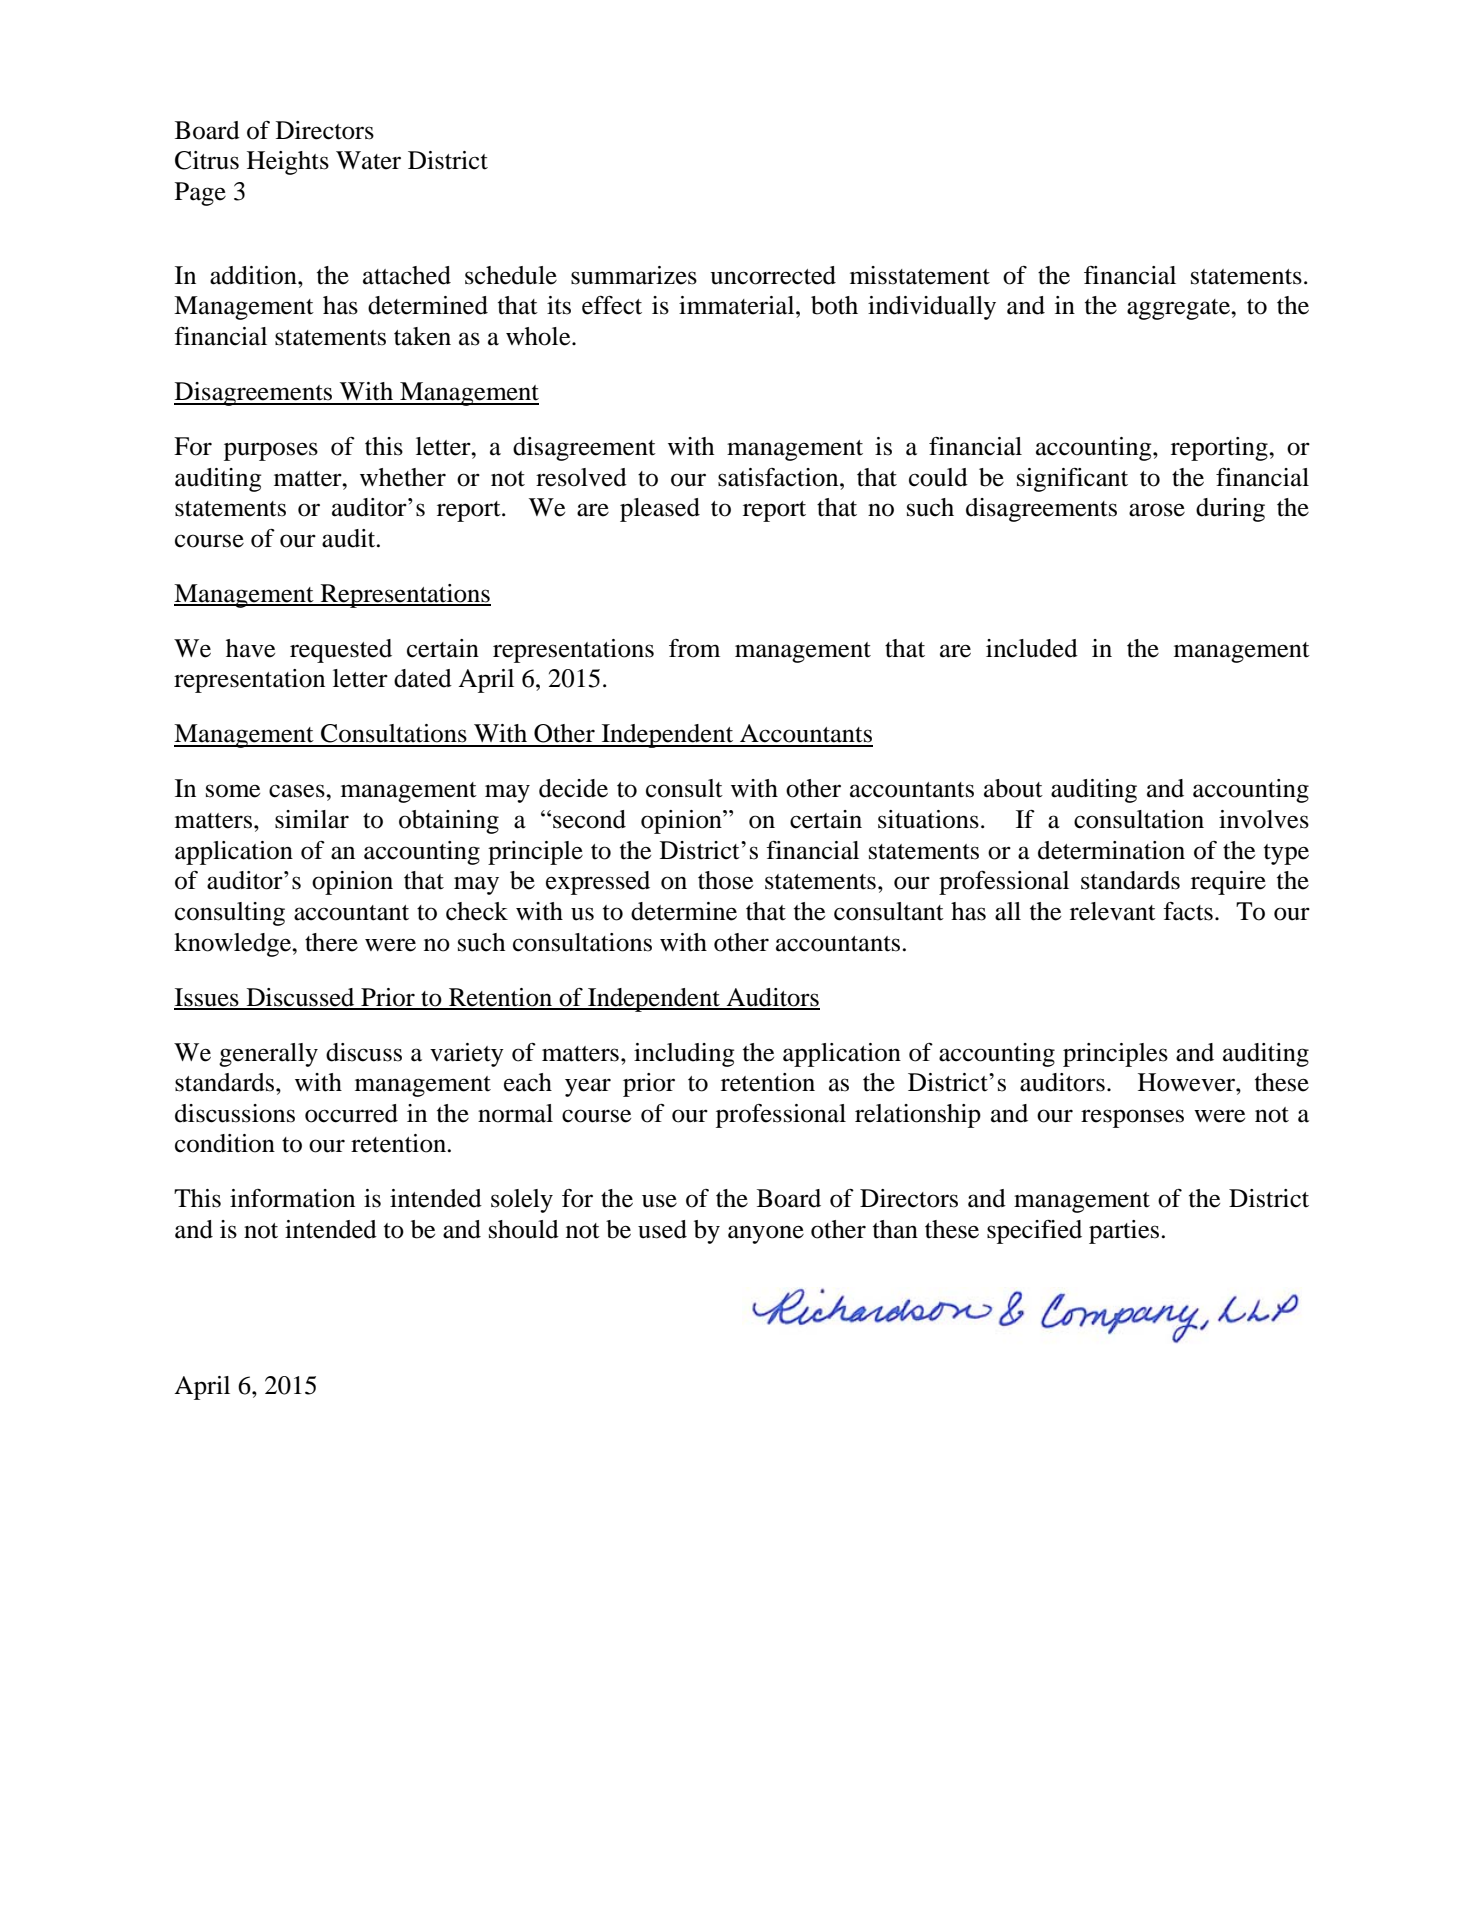 The height and width of the screenshot is (1920, 1484). Describe the element at coordinates (288, 163) in the screenshot. I see `Heights` at that location.
